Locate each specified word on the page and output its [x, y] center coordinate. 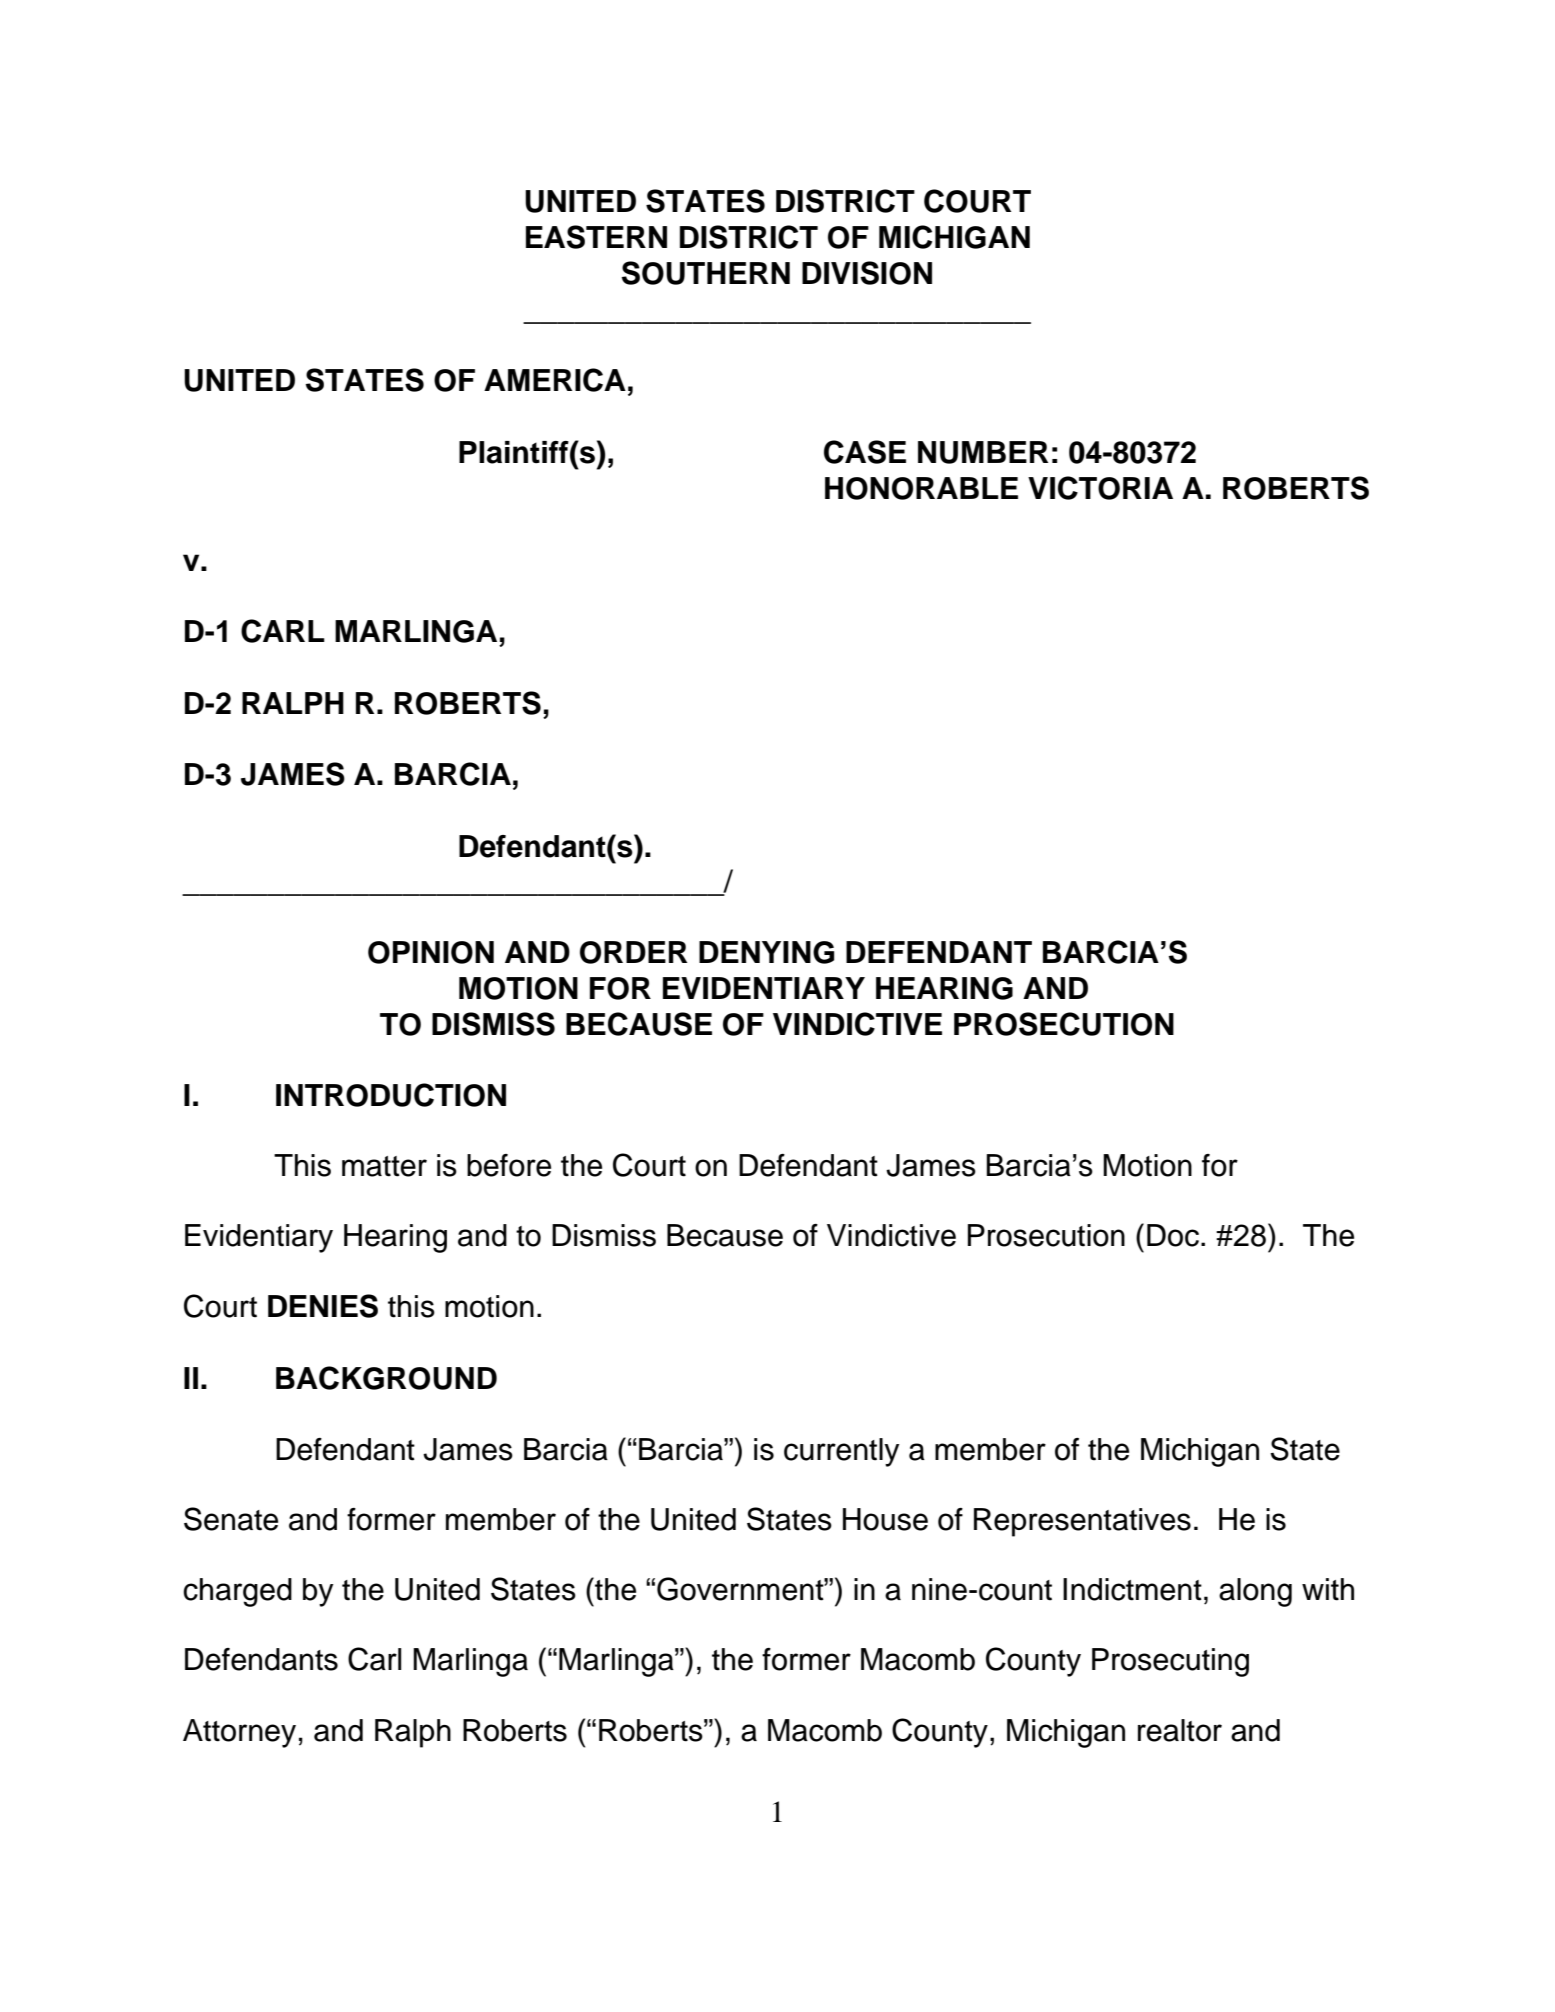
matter [384, 1166]
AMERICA [555, 380]
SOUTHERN [706, 273]
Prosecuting [1170, 1662]
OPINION [431, 952]
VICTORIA [1100, 488]
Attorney [239, 1733]
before [509, 1165]
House [885, 1519]
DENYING [766, 952]
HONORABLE [921, 488]
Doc [1173, 1235]
